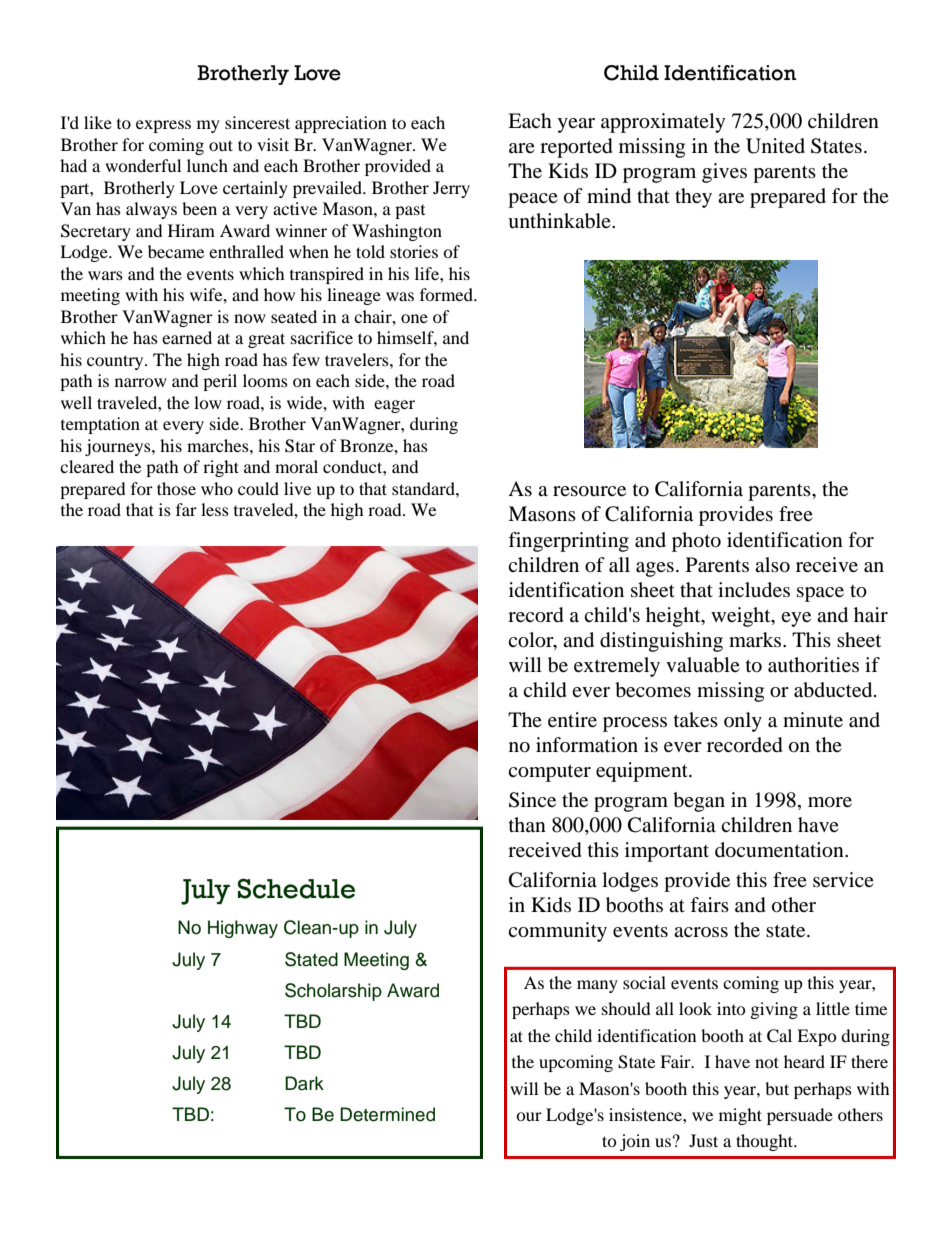 The height and width of the screenshot is (1233, 952). What do you see at coordinates (589, 491) in the screenshot?
I see `resource` at bounding box center [589, 491].
